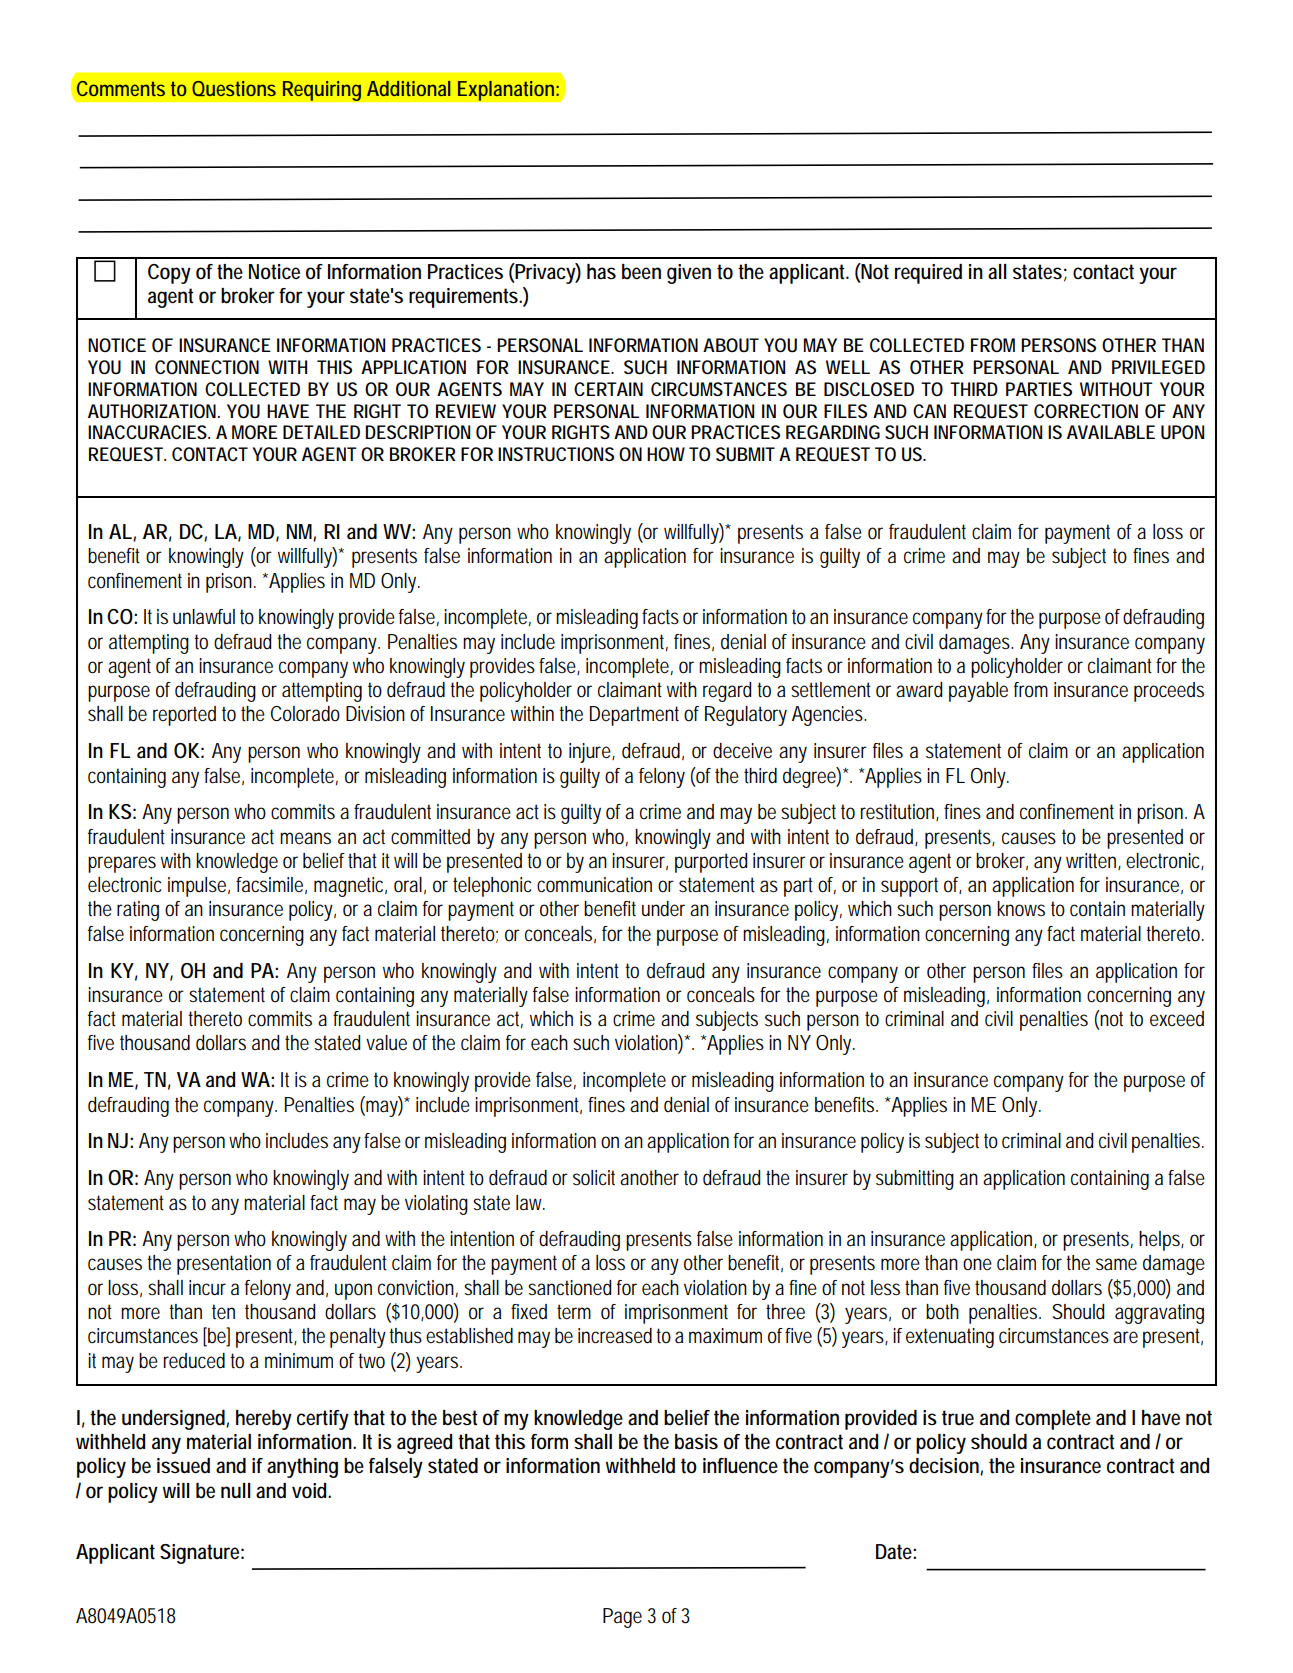 The width and height of the image is (1293, 1673). I want to click on Questions, so click(234, 88).
